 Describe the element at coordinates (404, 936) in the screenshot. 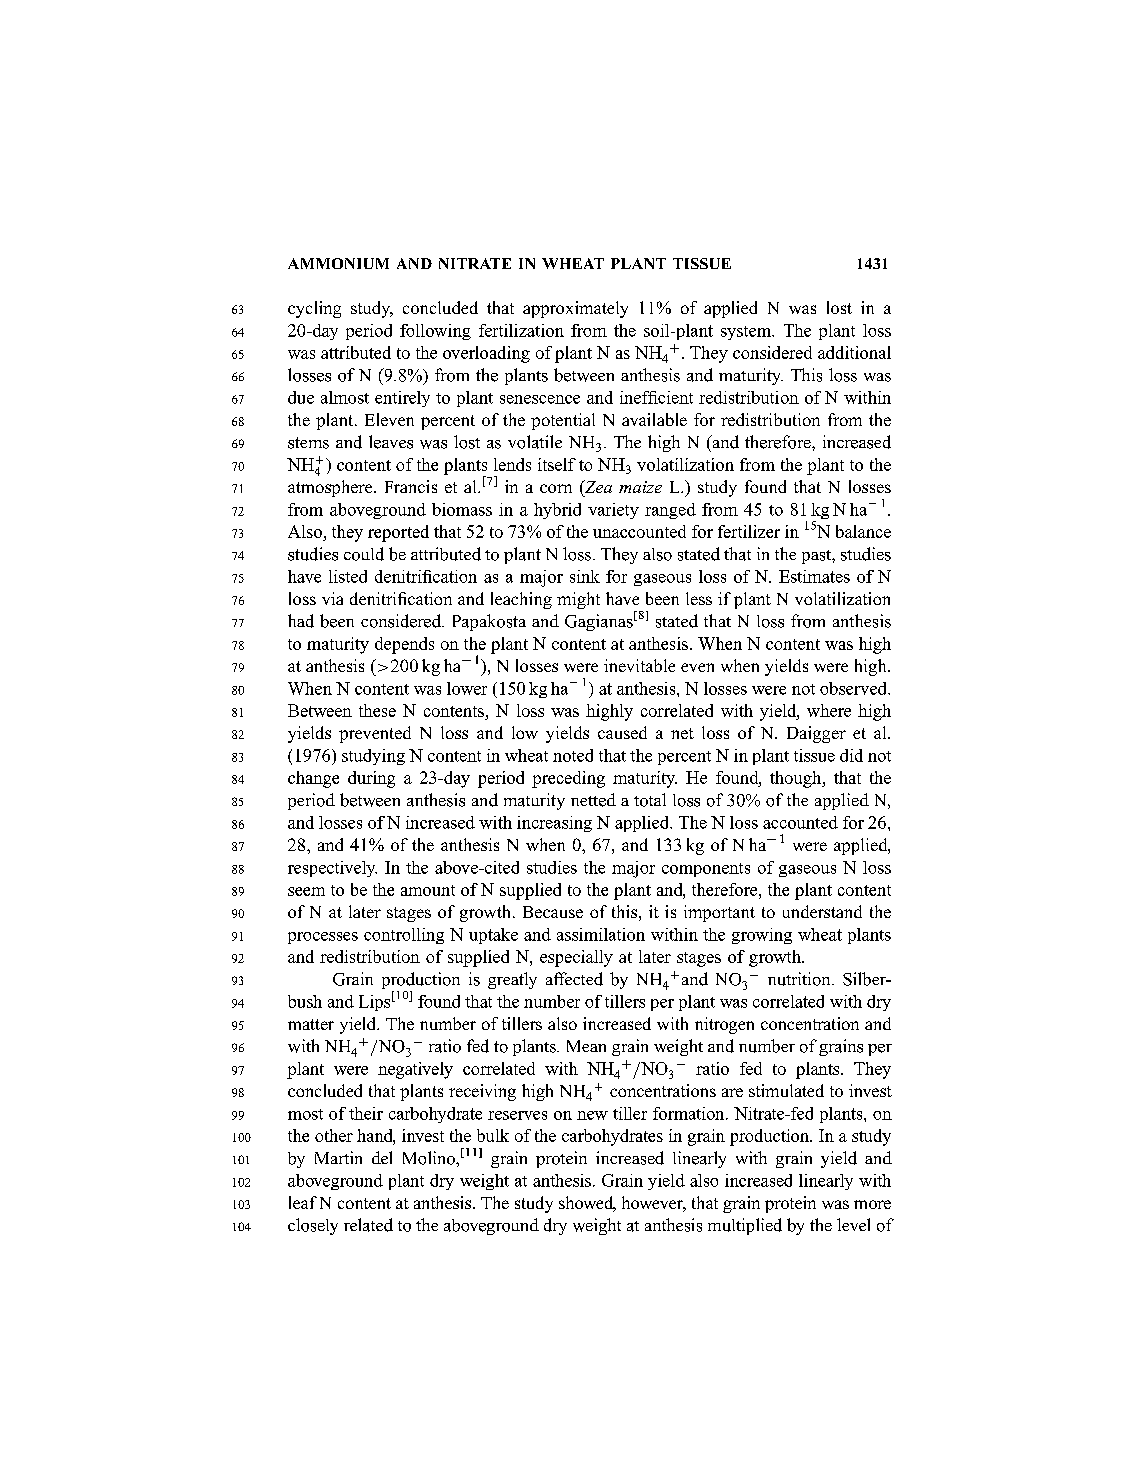

I see `controlling` at that location.
